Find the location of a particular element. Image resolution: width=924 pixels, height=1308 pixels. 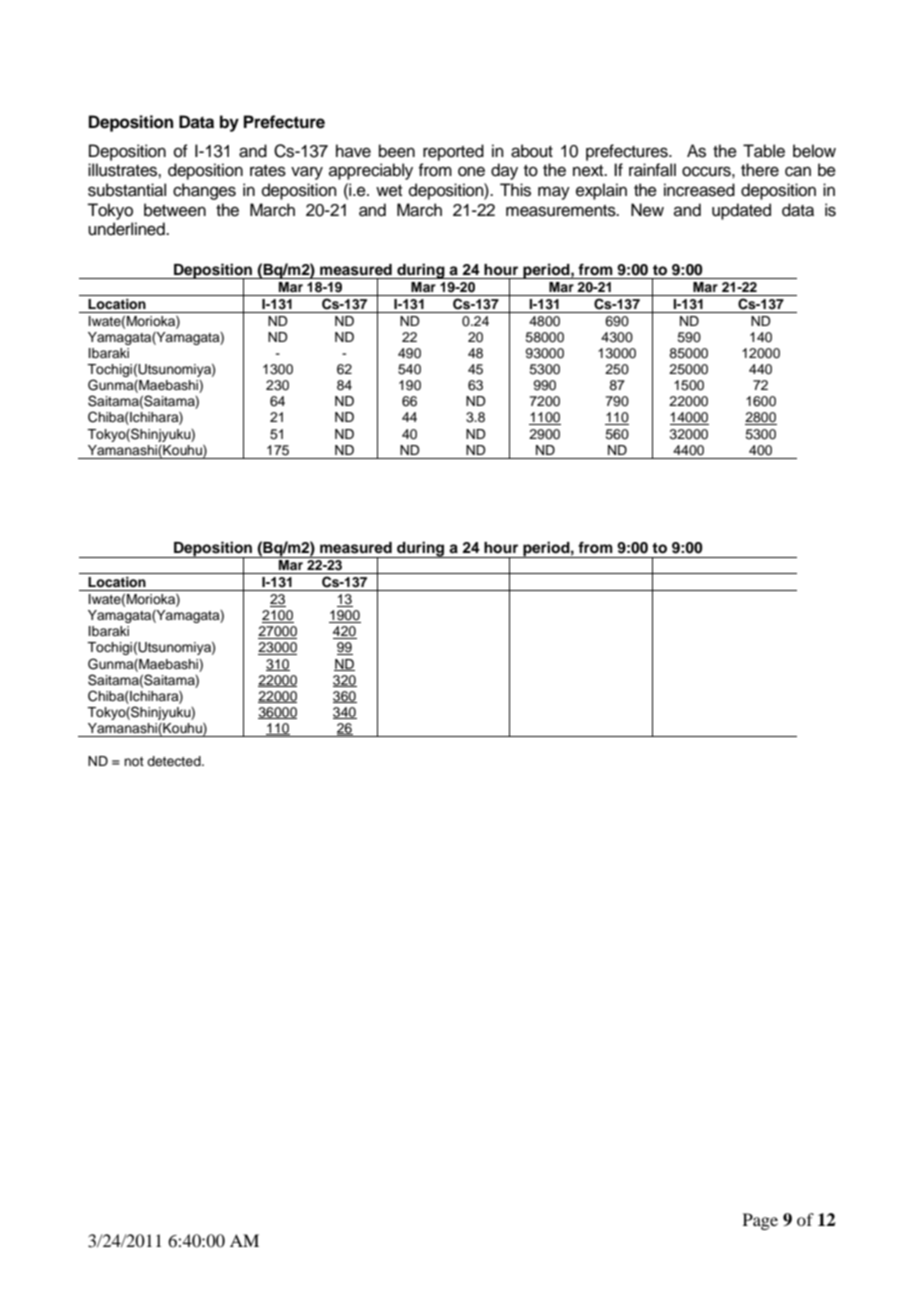

changes is located at coordinates (204, 191).
